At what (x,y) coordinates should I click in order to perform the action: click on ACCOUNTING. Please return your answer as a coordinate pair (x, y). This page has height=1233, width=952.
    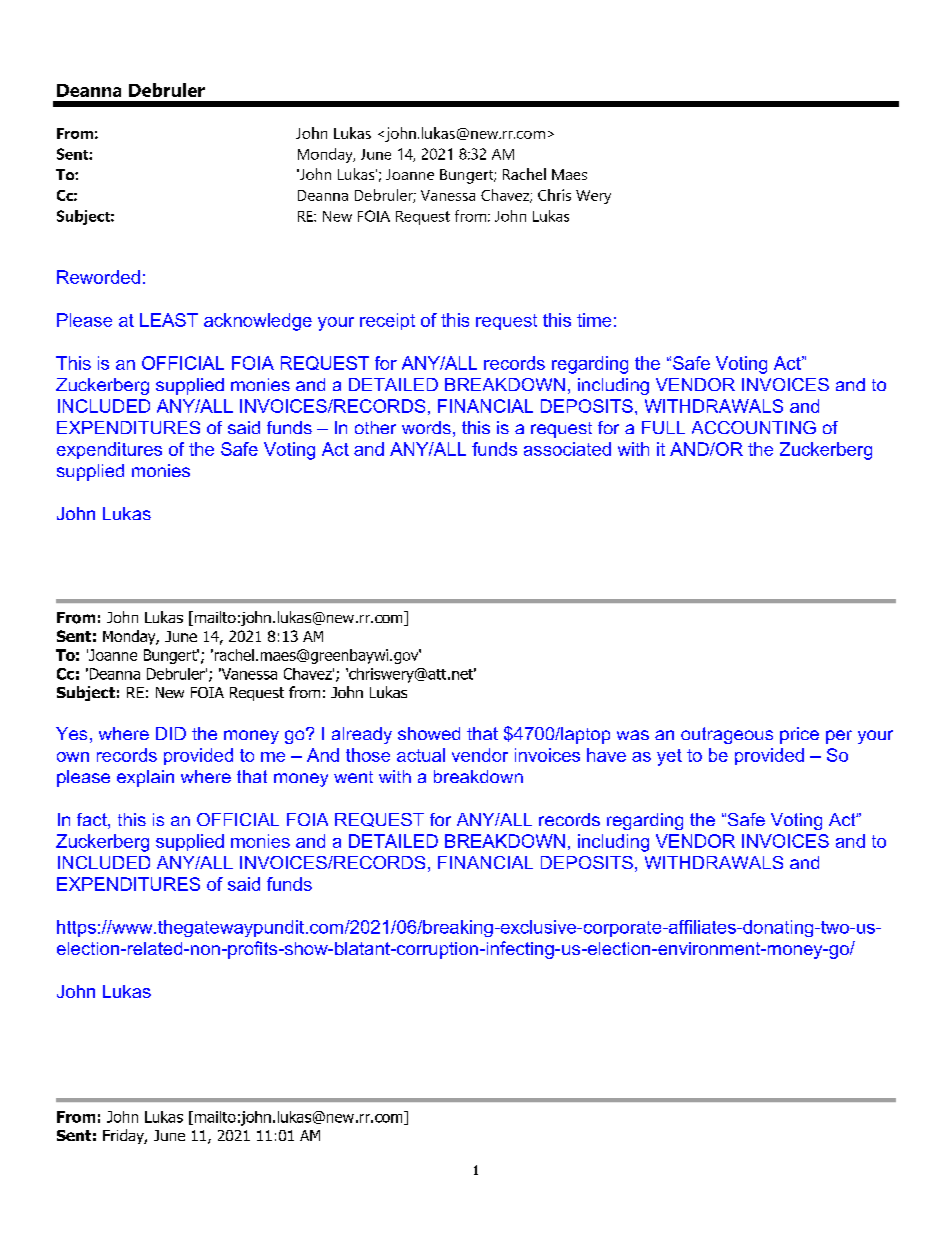
    Looking at the image, I should click on (754, 427).
